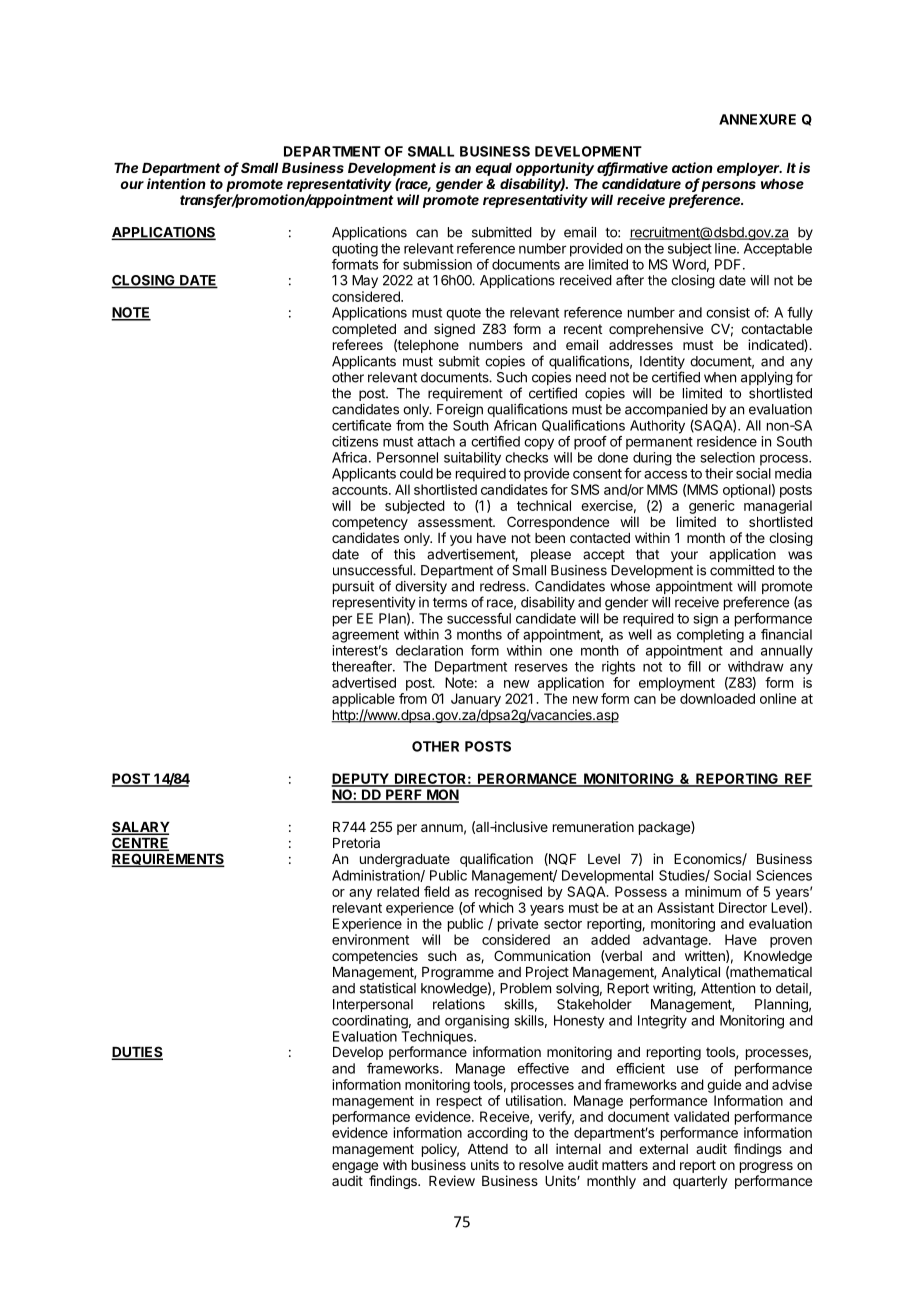  Describe the element at coordinates (176, 183) in the screenshot. I see `intention` at that location.
